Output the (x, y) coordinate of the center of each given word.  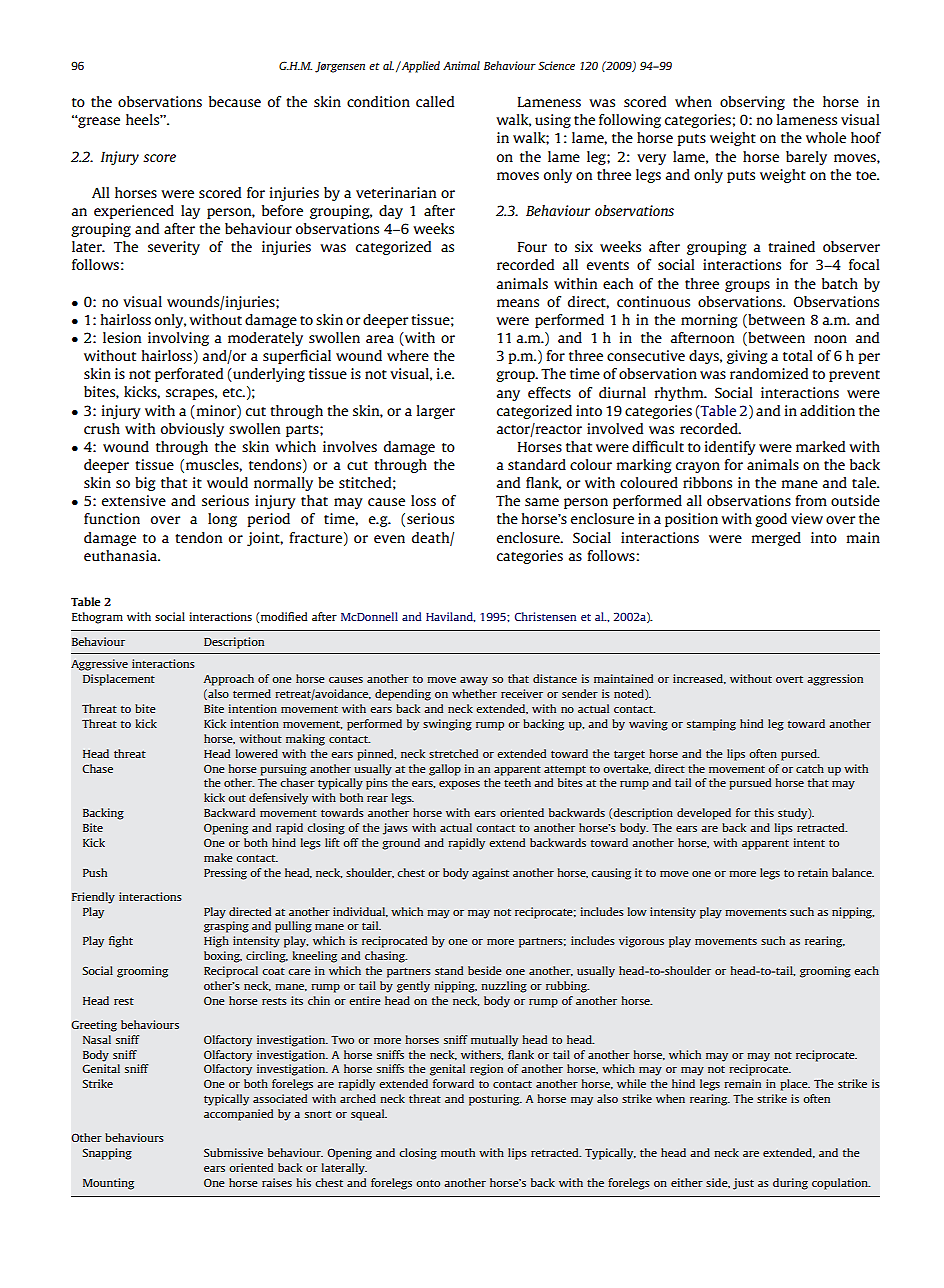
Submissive (233, 1152)
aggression (835, 680)
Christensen (545, 616)
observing (752, 103)
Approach (229, 680)
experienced (134, 212)
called (435, 101)
